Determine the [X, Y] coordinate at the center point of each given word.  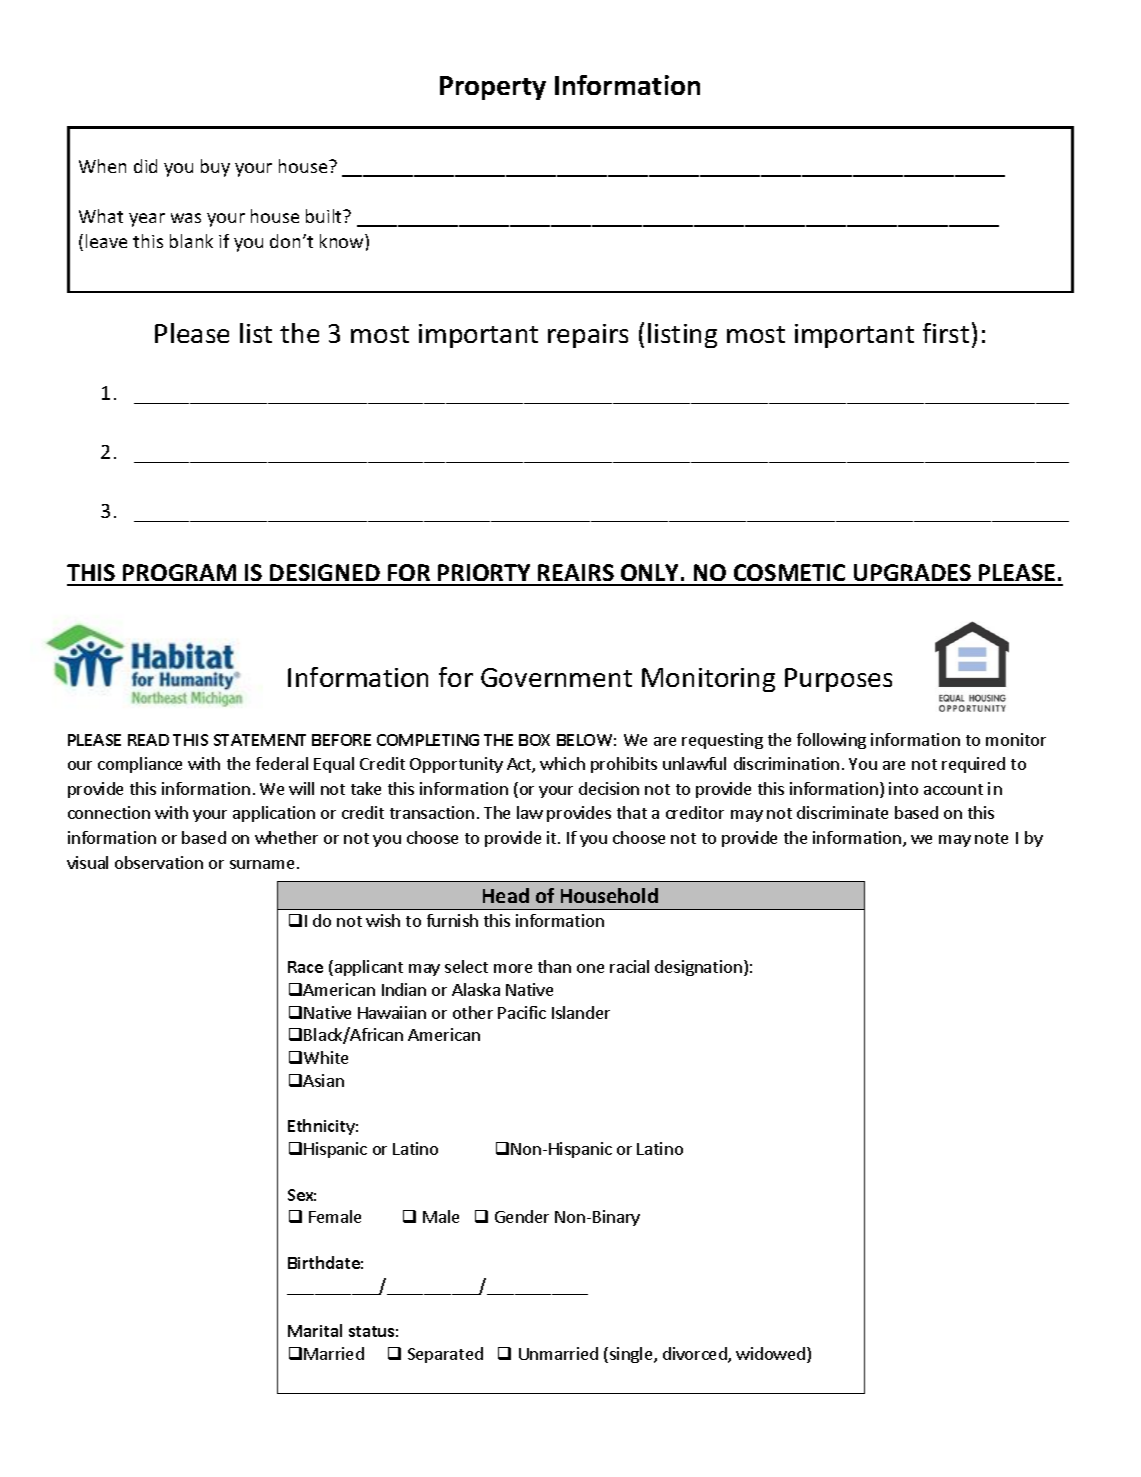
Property [493, 88]
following [831, 741]
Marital [315, 1330]
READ [148, 740]
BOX [534, 740]
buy [215, 168]
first [946, 333]
